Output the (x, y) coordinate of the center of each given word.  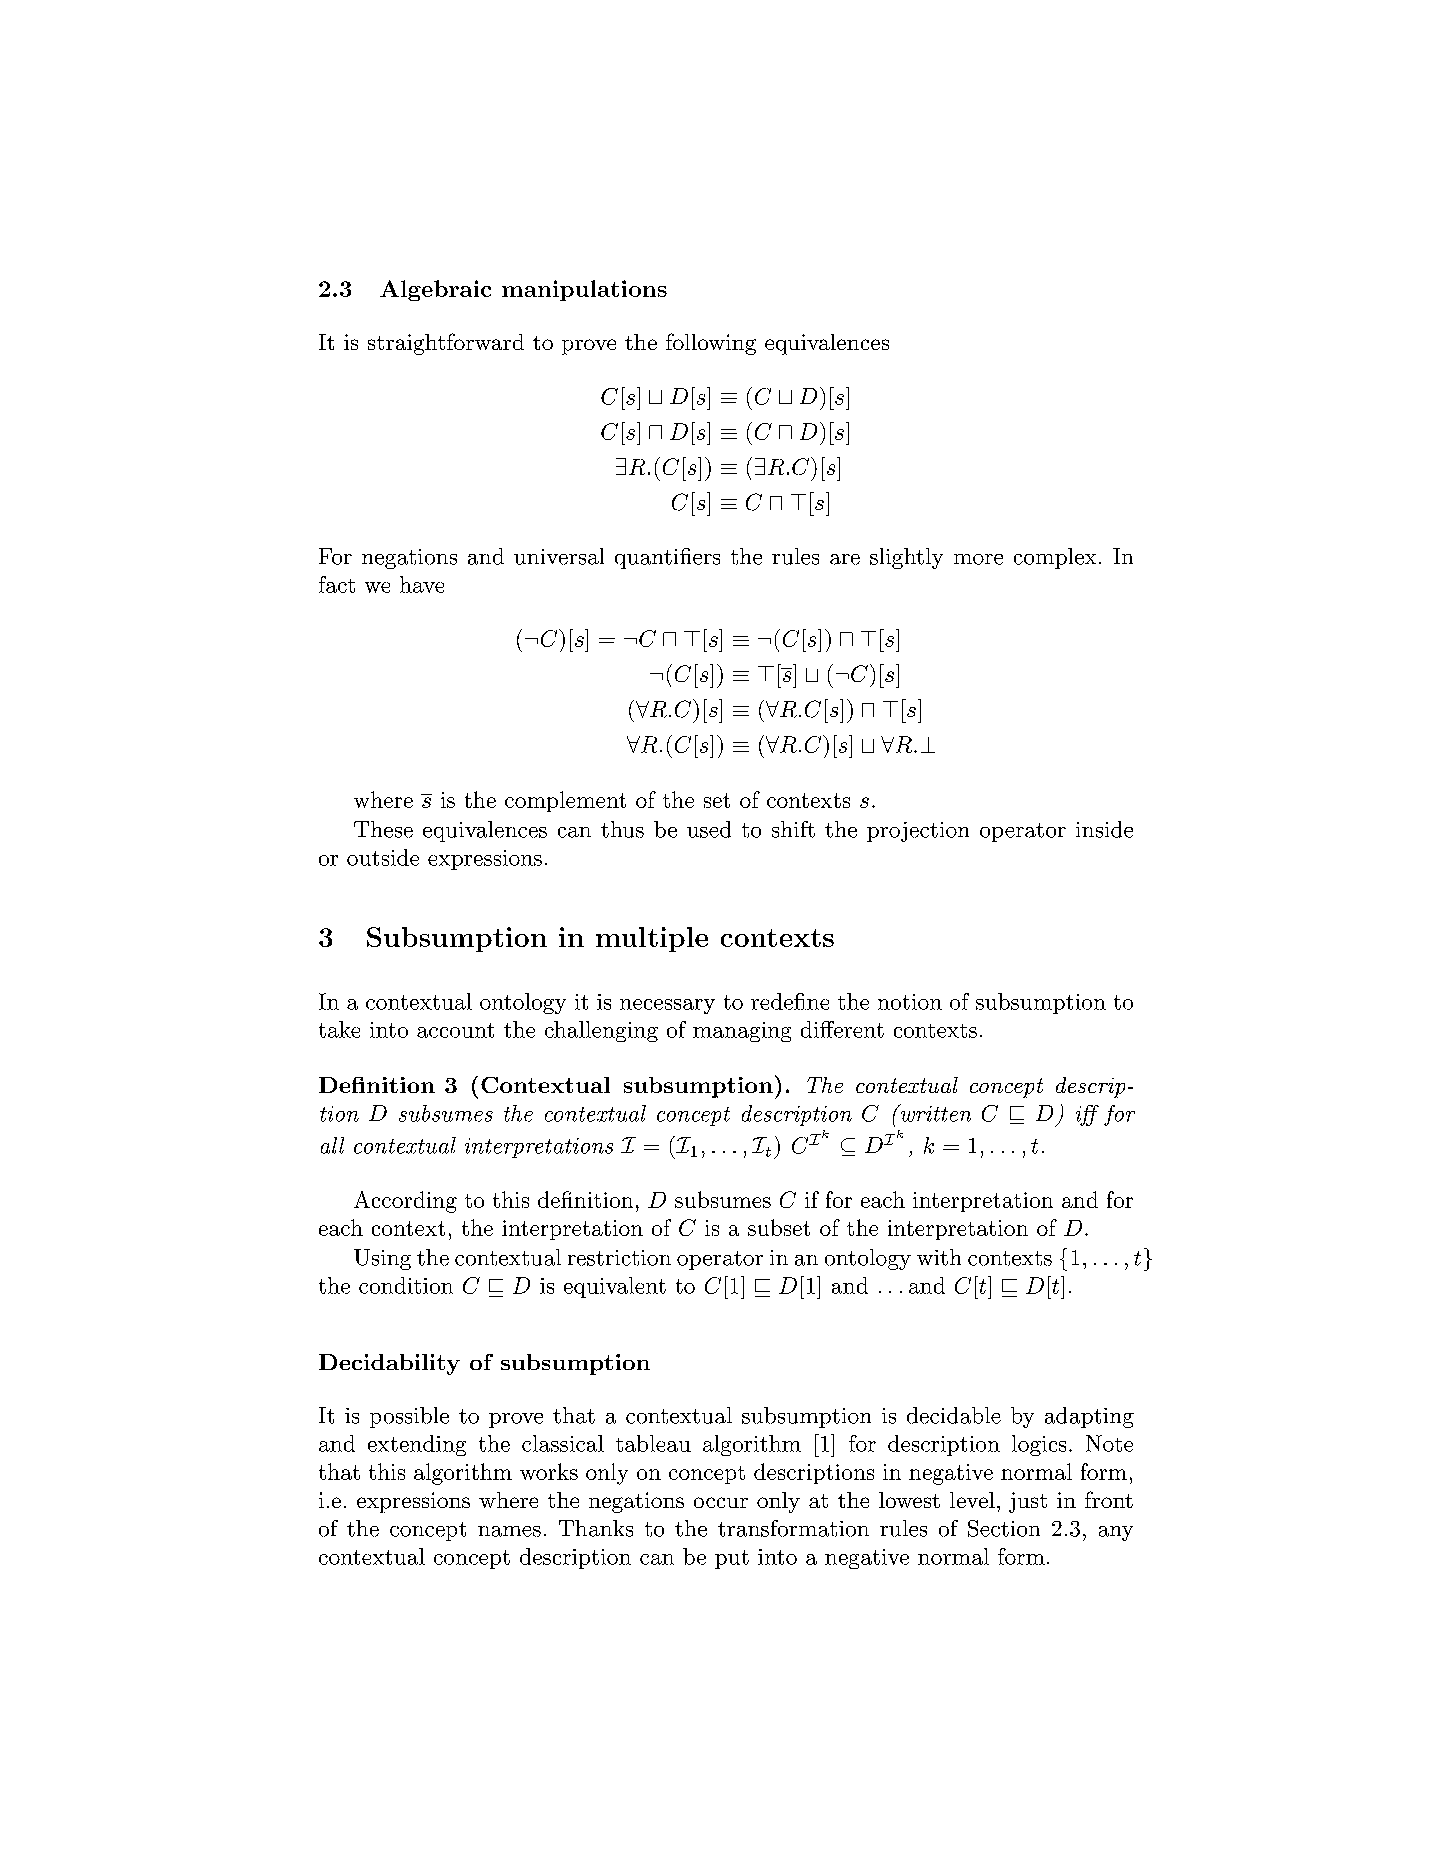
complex (1055, 558)
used (709, 829)
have (422, 584)
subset (779, 1227)
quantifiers (667, 558)
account (455, 1030)
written (934, 1113)
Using (382, 1259)
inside (1104, 829)
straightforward (446, 344)
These (383, 829)
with (939, 1257)
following (711, 344)
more (978, 559)
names (509, 1531)
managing (742, 1032)
